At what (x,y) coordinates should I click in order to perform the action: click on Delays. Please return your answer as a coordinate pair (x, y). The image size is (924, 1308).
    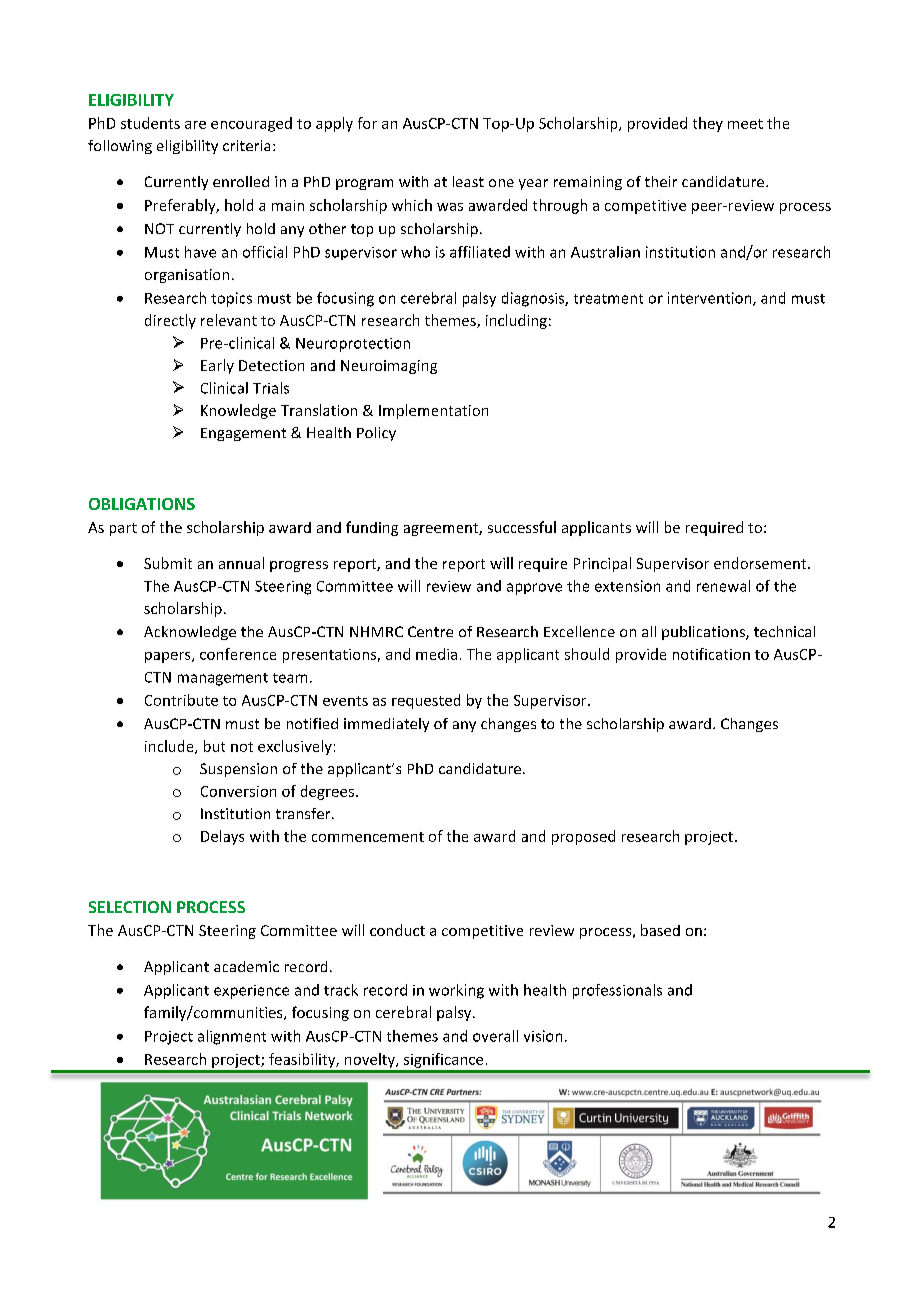
    Looking at the image, I should click on (222, 837).
